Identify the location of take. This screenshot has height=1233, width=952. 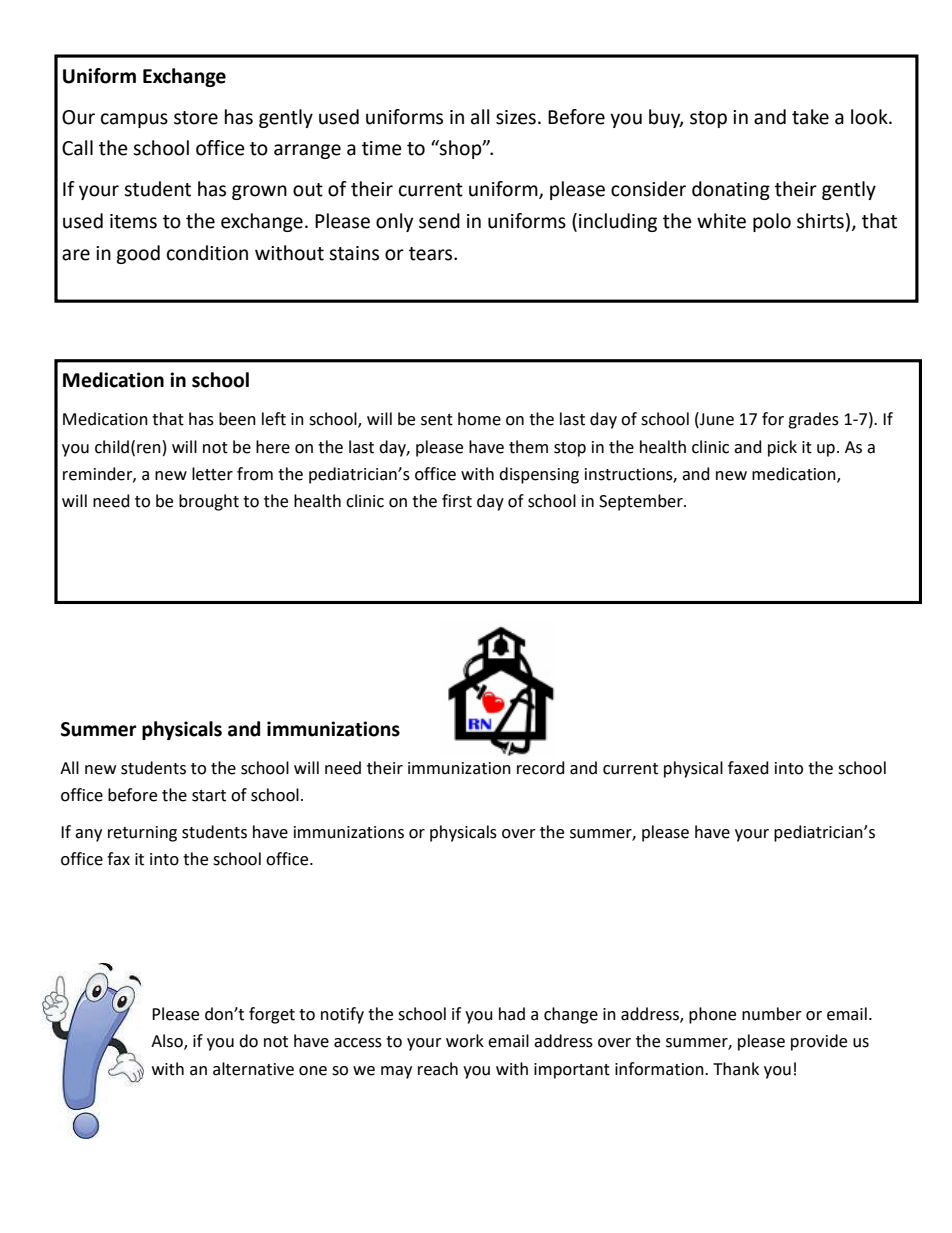
(810, 117).
